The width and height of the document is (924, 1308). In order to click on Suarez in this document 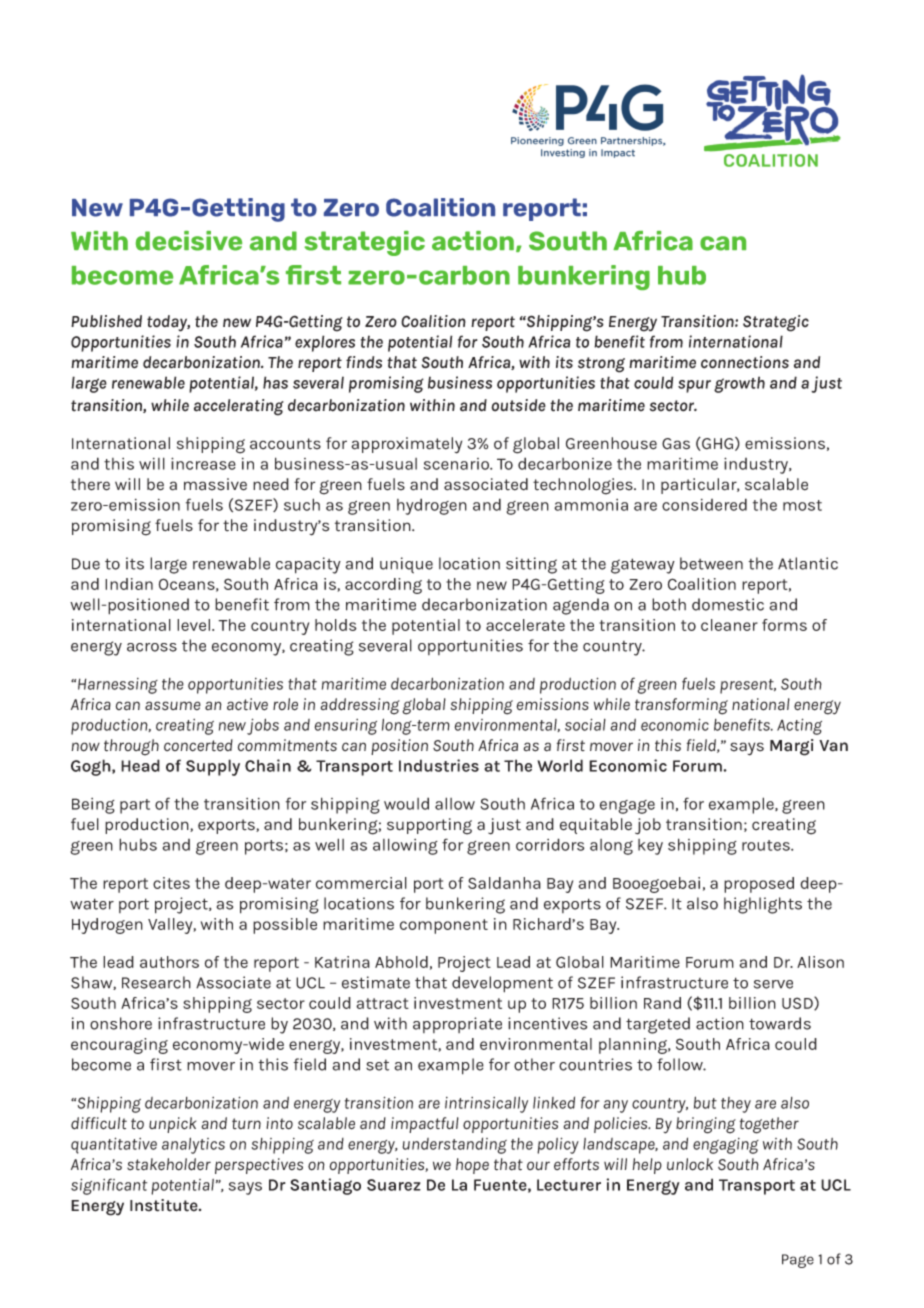, I will do `click(394, 1185)`.
